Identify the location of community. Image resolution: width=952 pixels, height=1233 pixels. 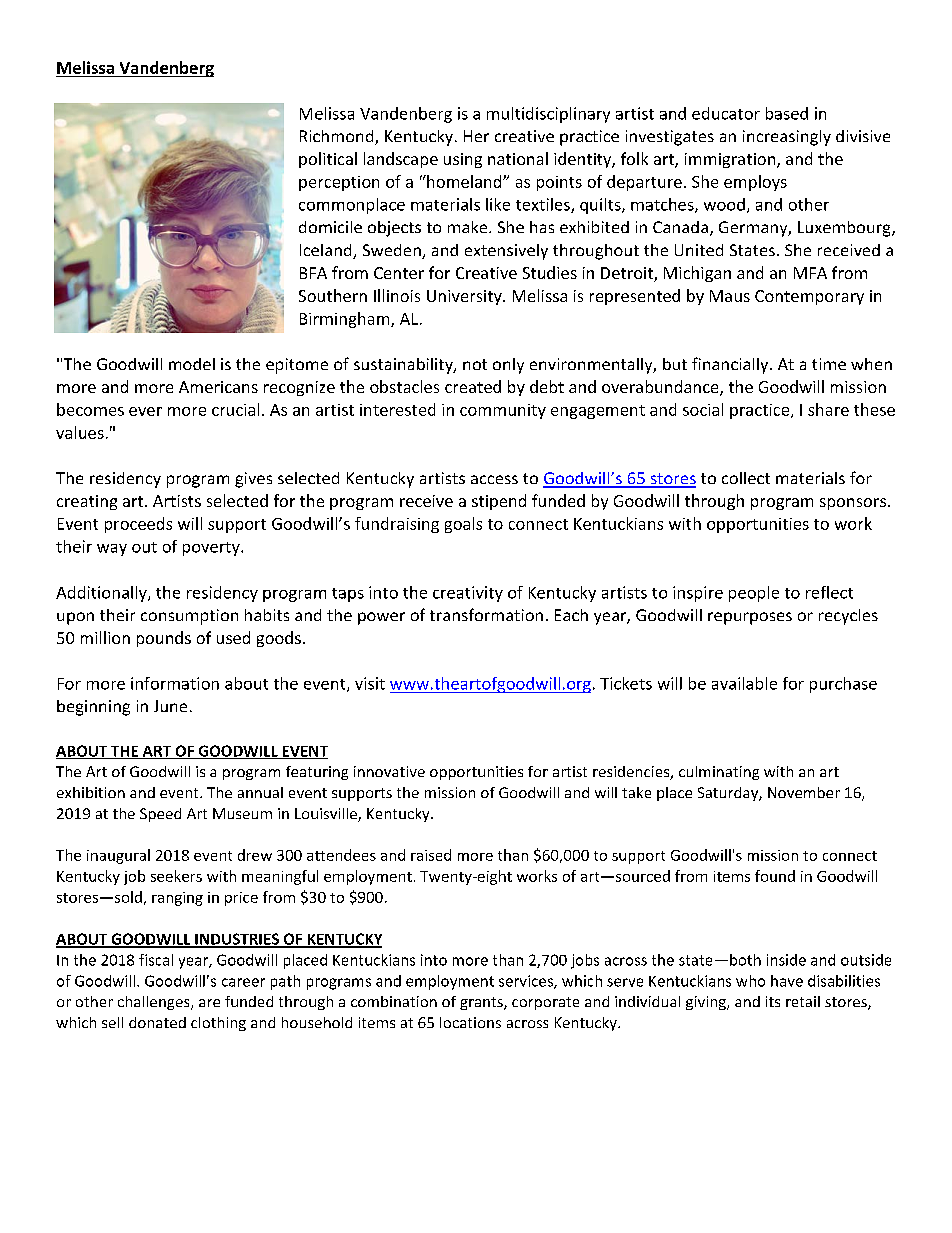
(503, 411).
